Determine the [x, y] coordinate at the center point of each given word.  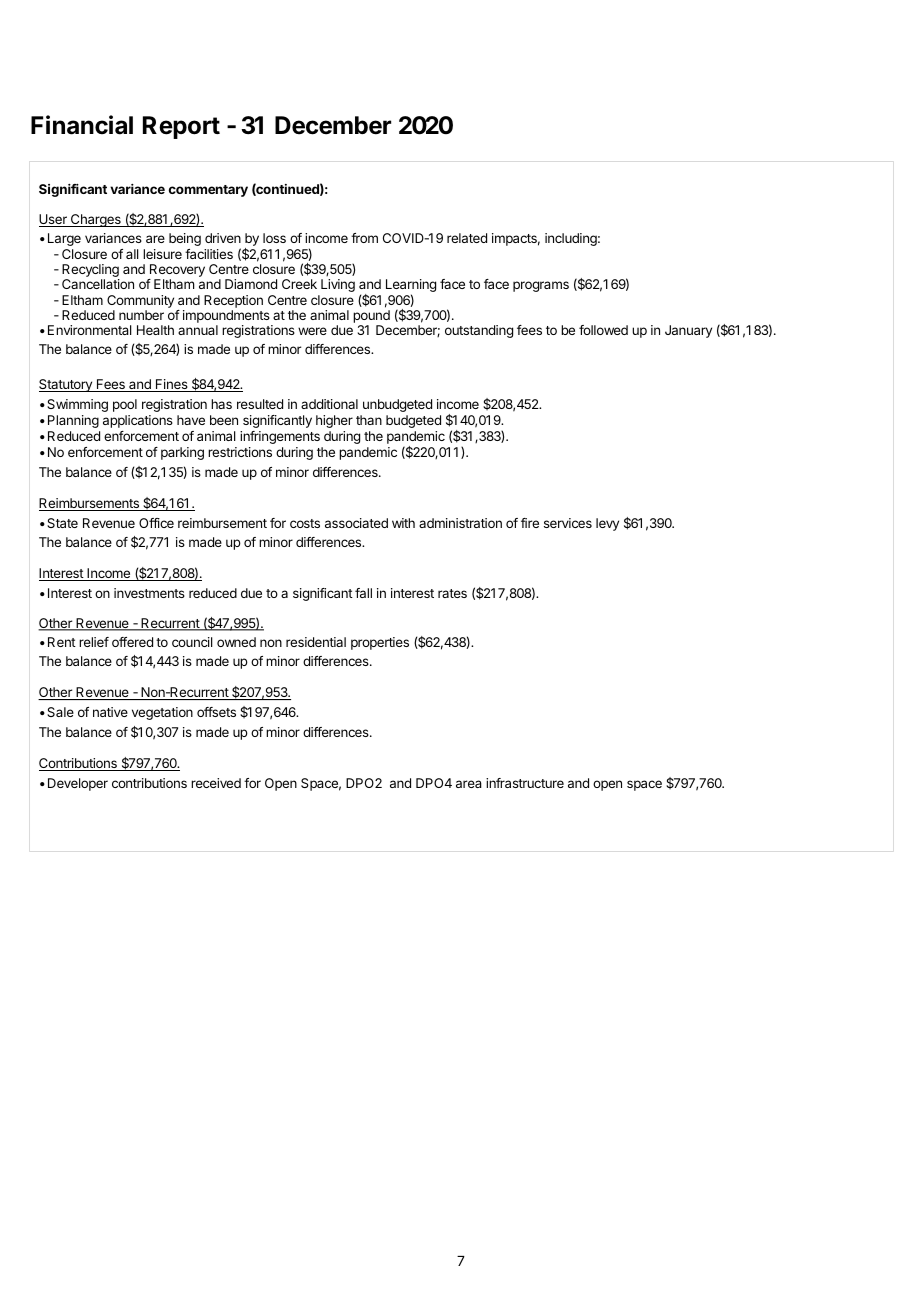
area [469, 784]
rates [452, 593]
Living [338, 285]
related [467, 238]
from [364, 238]
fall [363, 593]
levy [607, 524]
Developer [78, 784]
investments [149, 593]
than [369, 420]
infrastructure [525, 783]
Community [140, 301]
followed [603, 330]
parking [182, 453]
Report [181, 127]
